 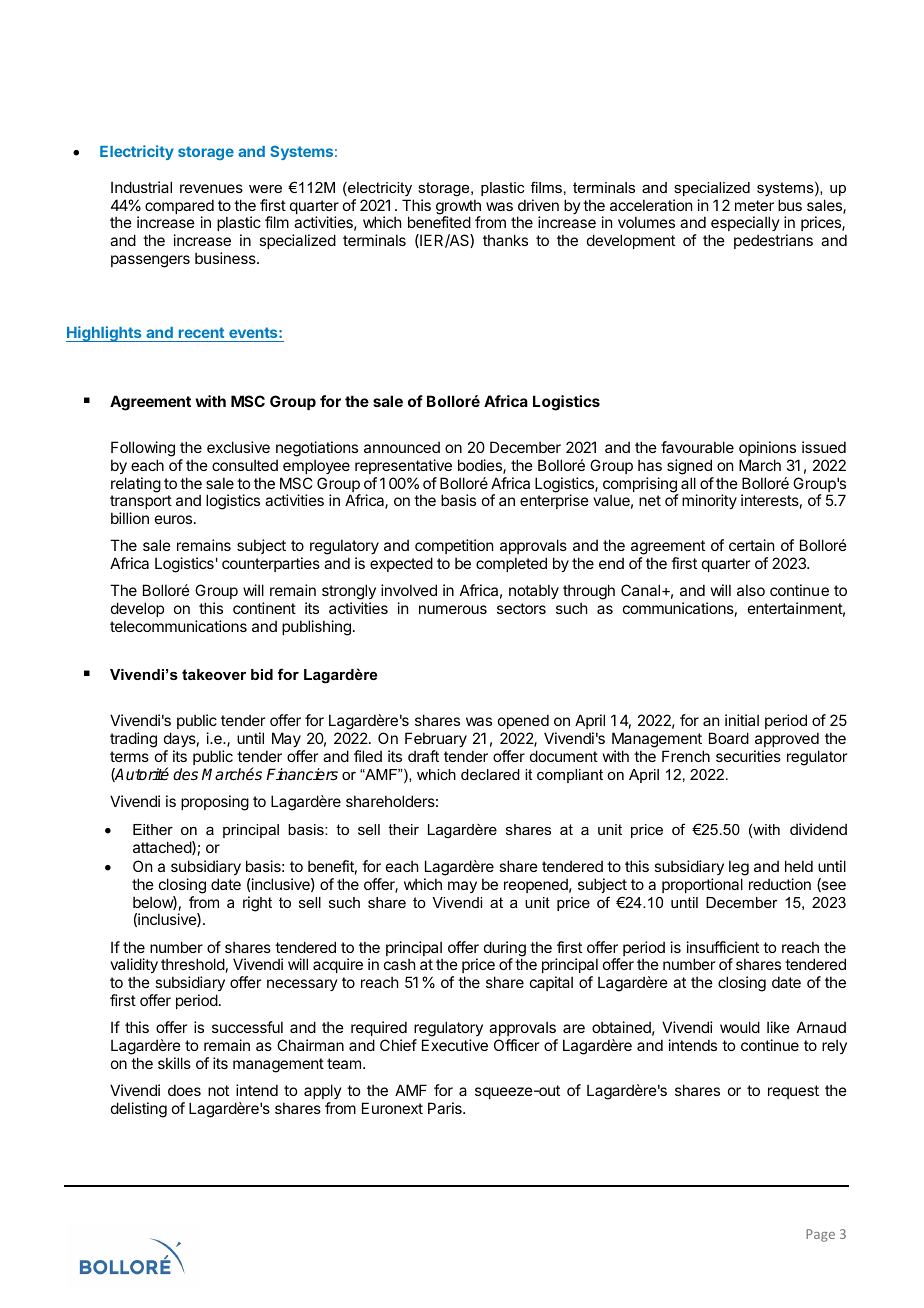 What do you see at coordinates (744, 225) in the image?
I see `especially` at bounding box center [744, 225].
